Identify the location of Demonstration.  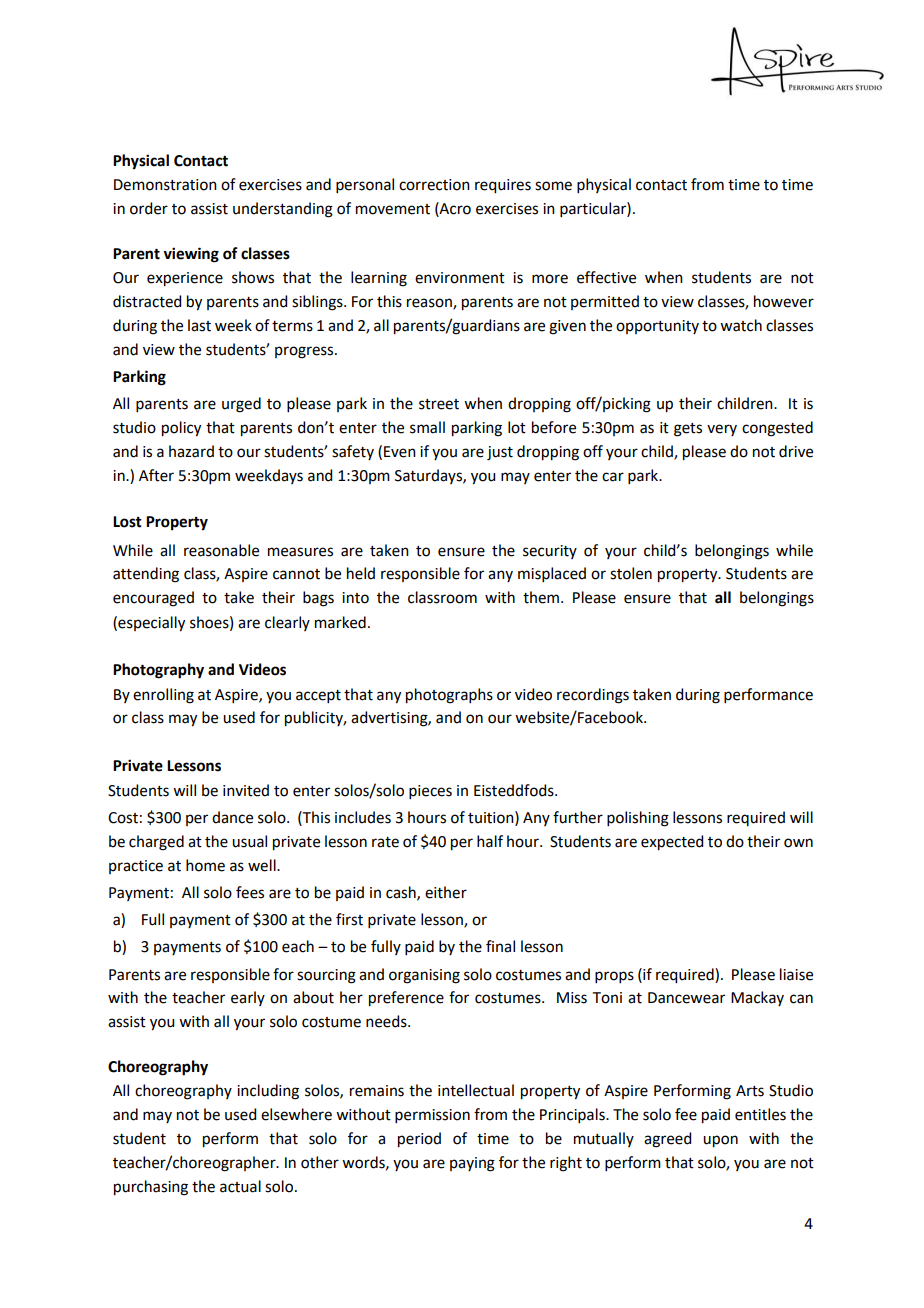
(165, 185).
